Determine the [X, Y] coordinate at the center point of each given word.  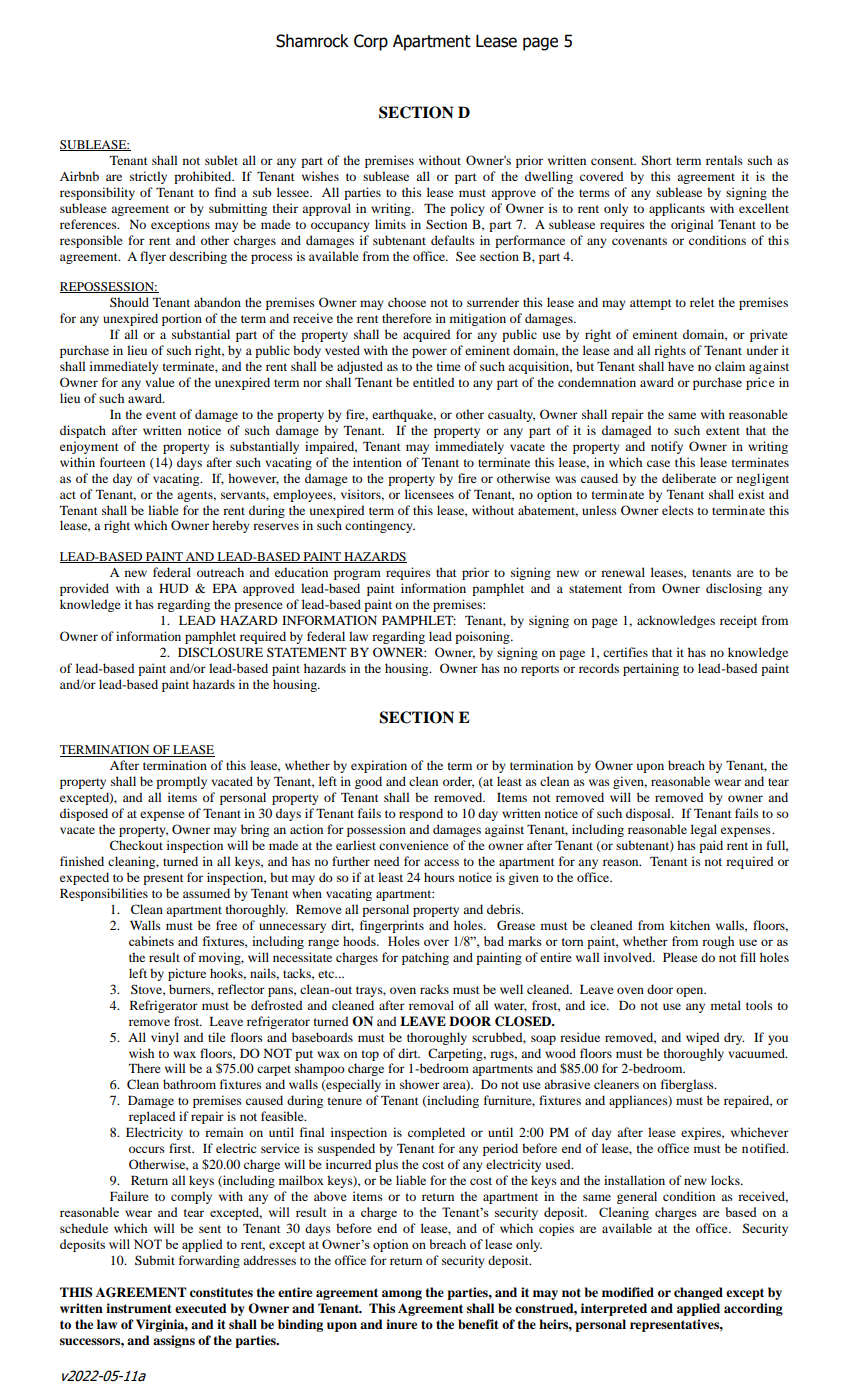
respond [421, 814]
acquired [426, 335]
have [681, 366]
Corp [371, 42]
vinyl [165, 1038]
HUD [174, 588]
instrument [138, 1308]
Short [656, 160]
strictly [148, 177]
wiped [702, 1038]
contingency [380, 526]
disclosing [734, 589]
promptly [181, 782]
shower [420, 1084]
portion [182, 319]
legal [704, 830]
